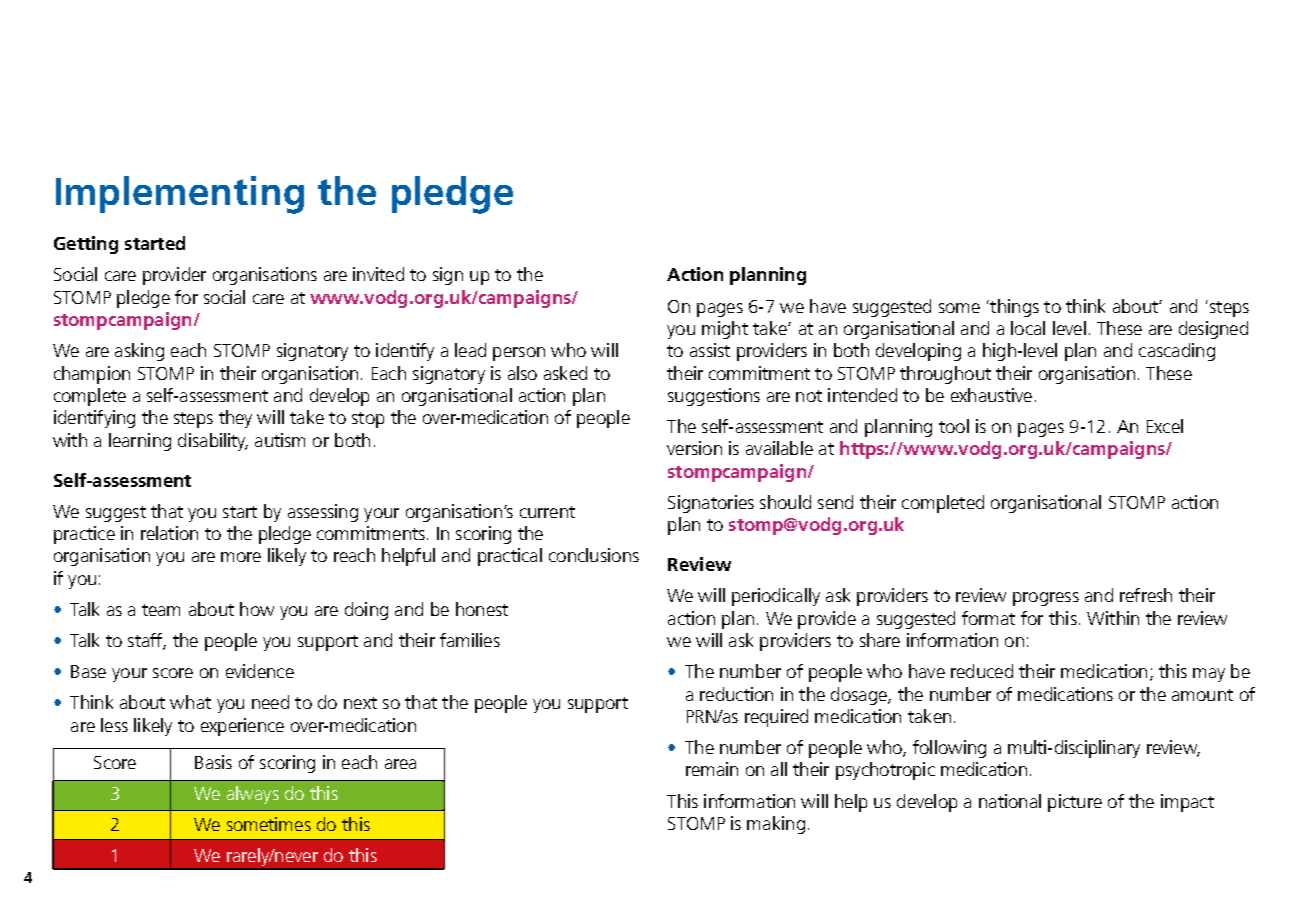 This document has height=924, width=1308. I want to click on current, so click(547, 512).
